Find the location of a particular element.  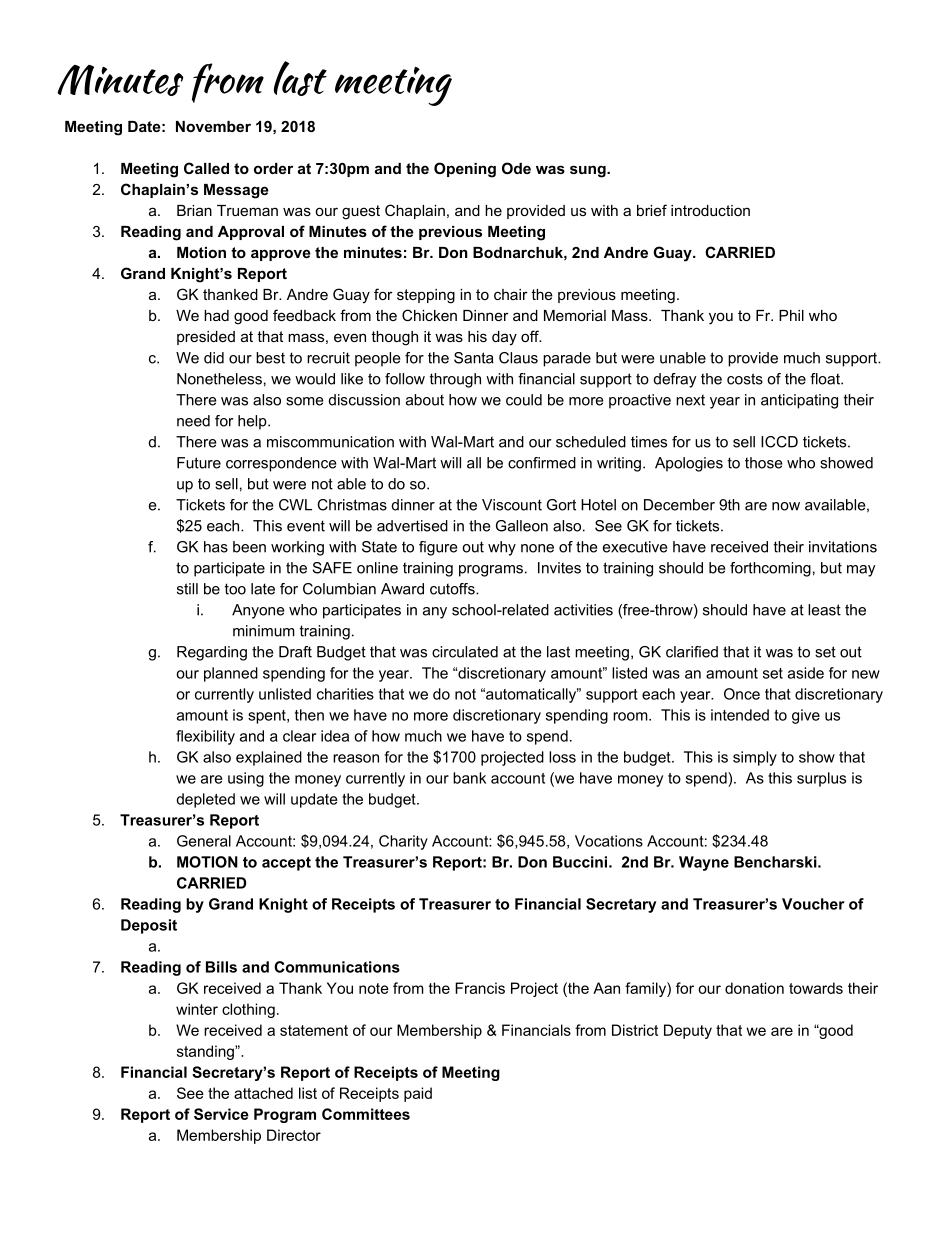

confirmed is located at coordinates (542, 463).
